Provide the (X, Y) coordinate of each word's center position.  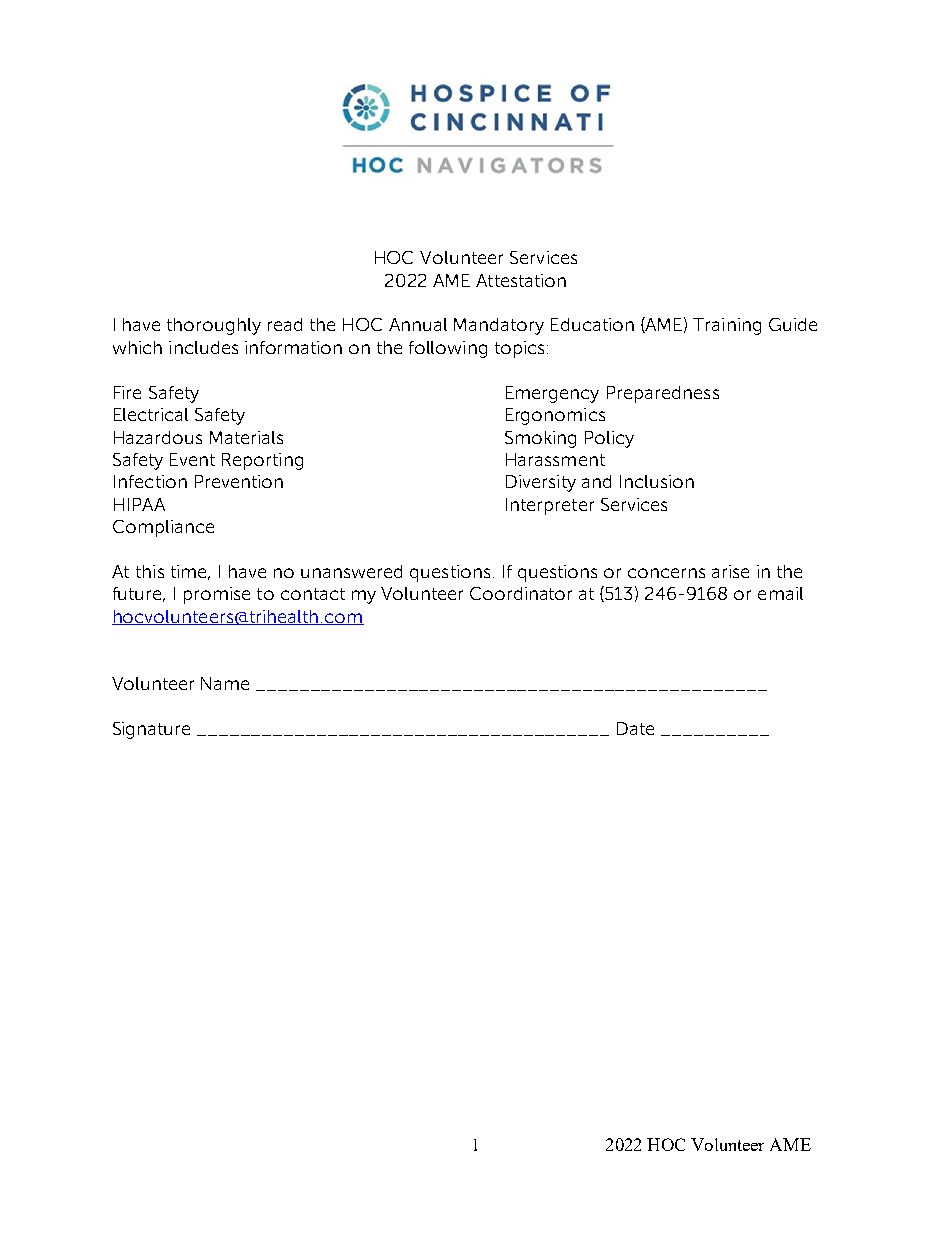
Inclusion (657, 481)
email (780, 593)
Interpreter (550, 506)
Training (727, 326)
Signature (151, 730)
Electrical (151, 414)
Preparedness (663, 394)
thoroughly (214, 326)
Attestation (521, 280)
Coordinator (521, 593)
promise (217, 595)
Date (635, 728)
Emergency (552, 394)
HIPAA (139, 504)
